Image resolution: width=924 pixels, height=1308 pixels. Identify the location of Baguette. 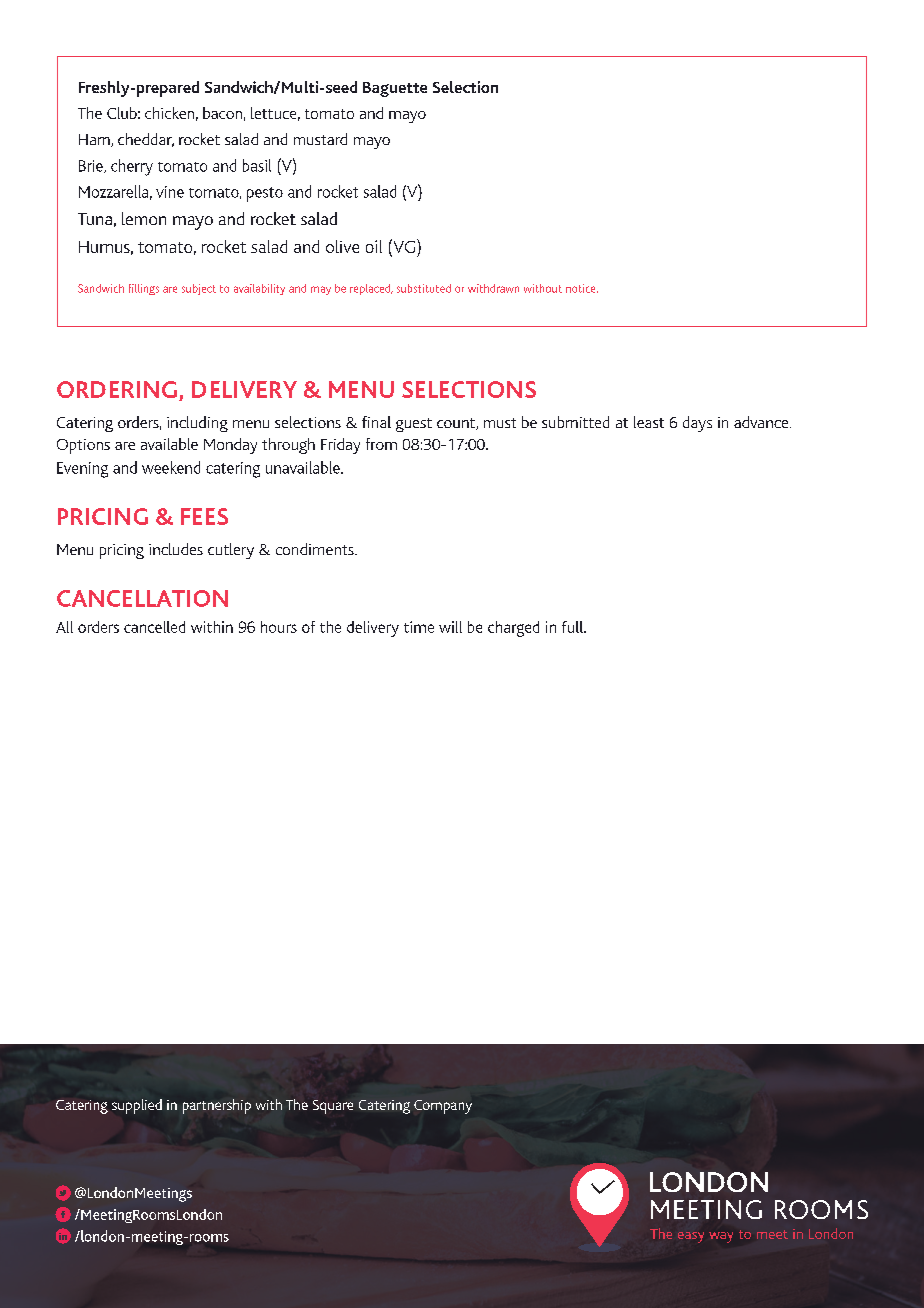
(395, 89).
